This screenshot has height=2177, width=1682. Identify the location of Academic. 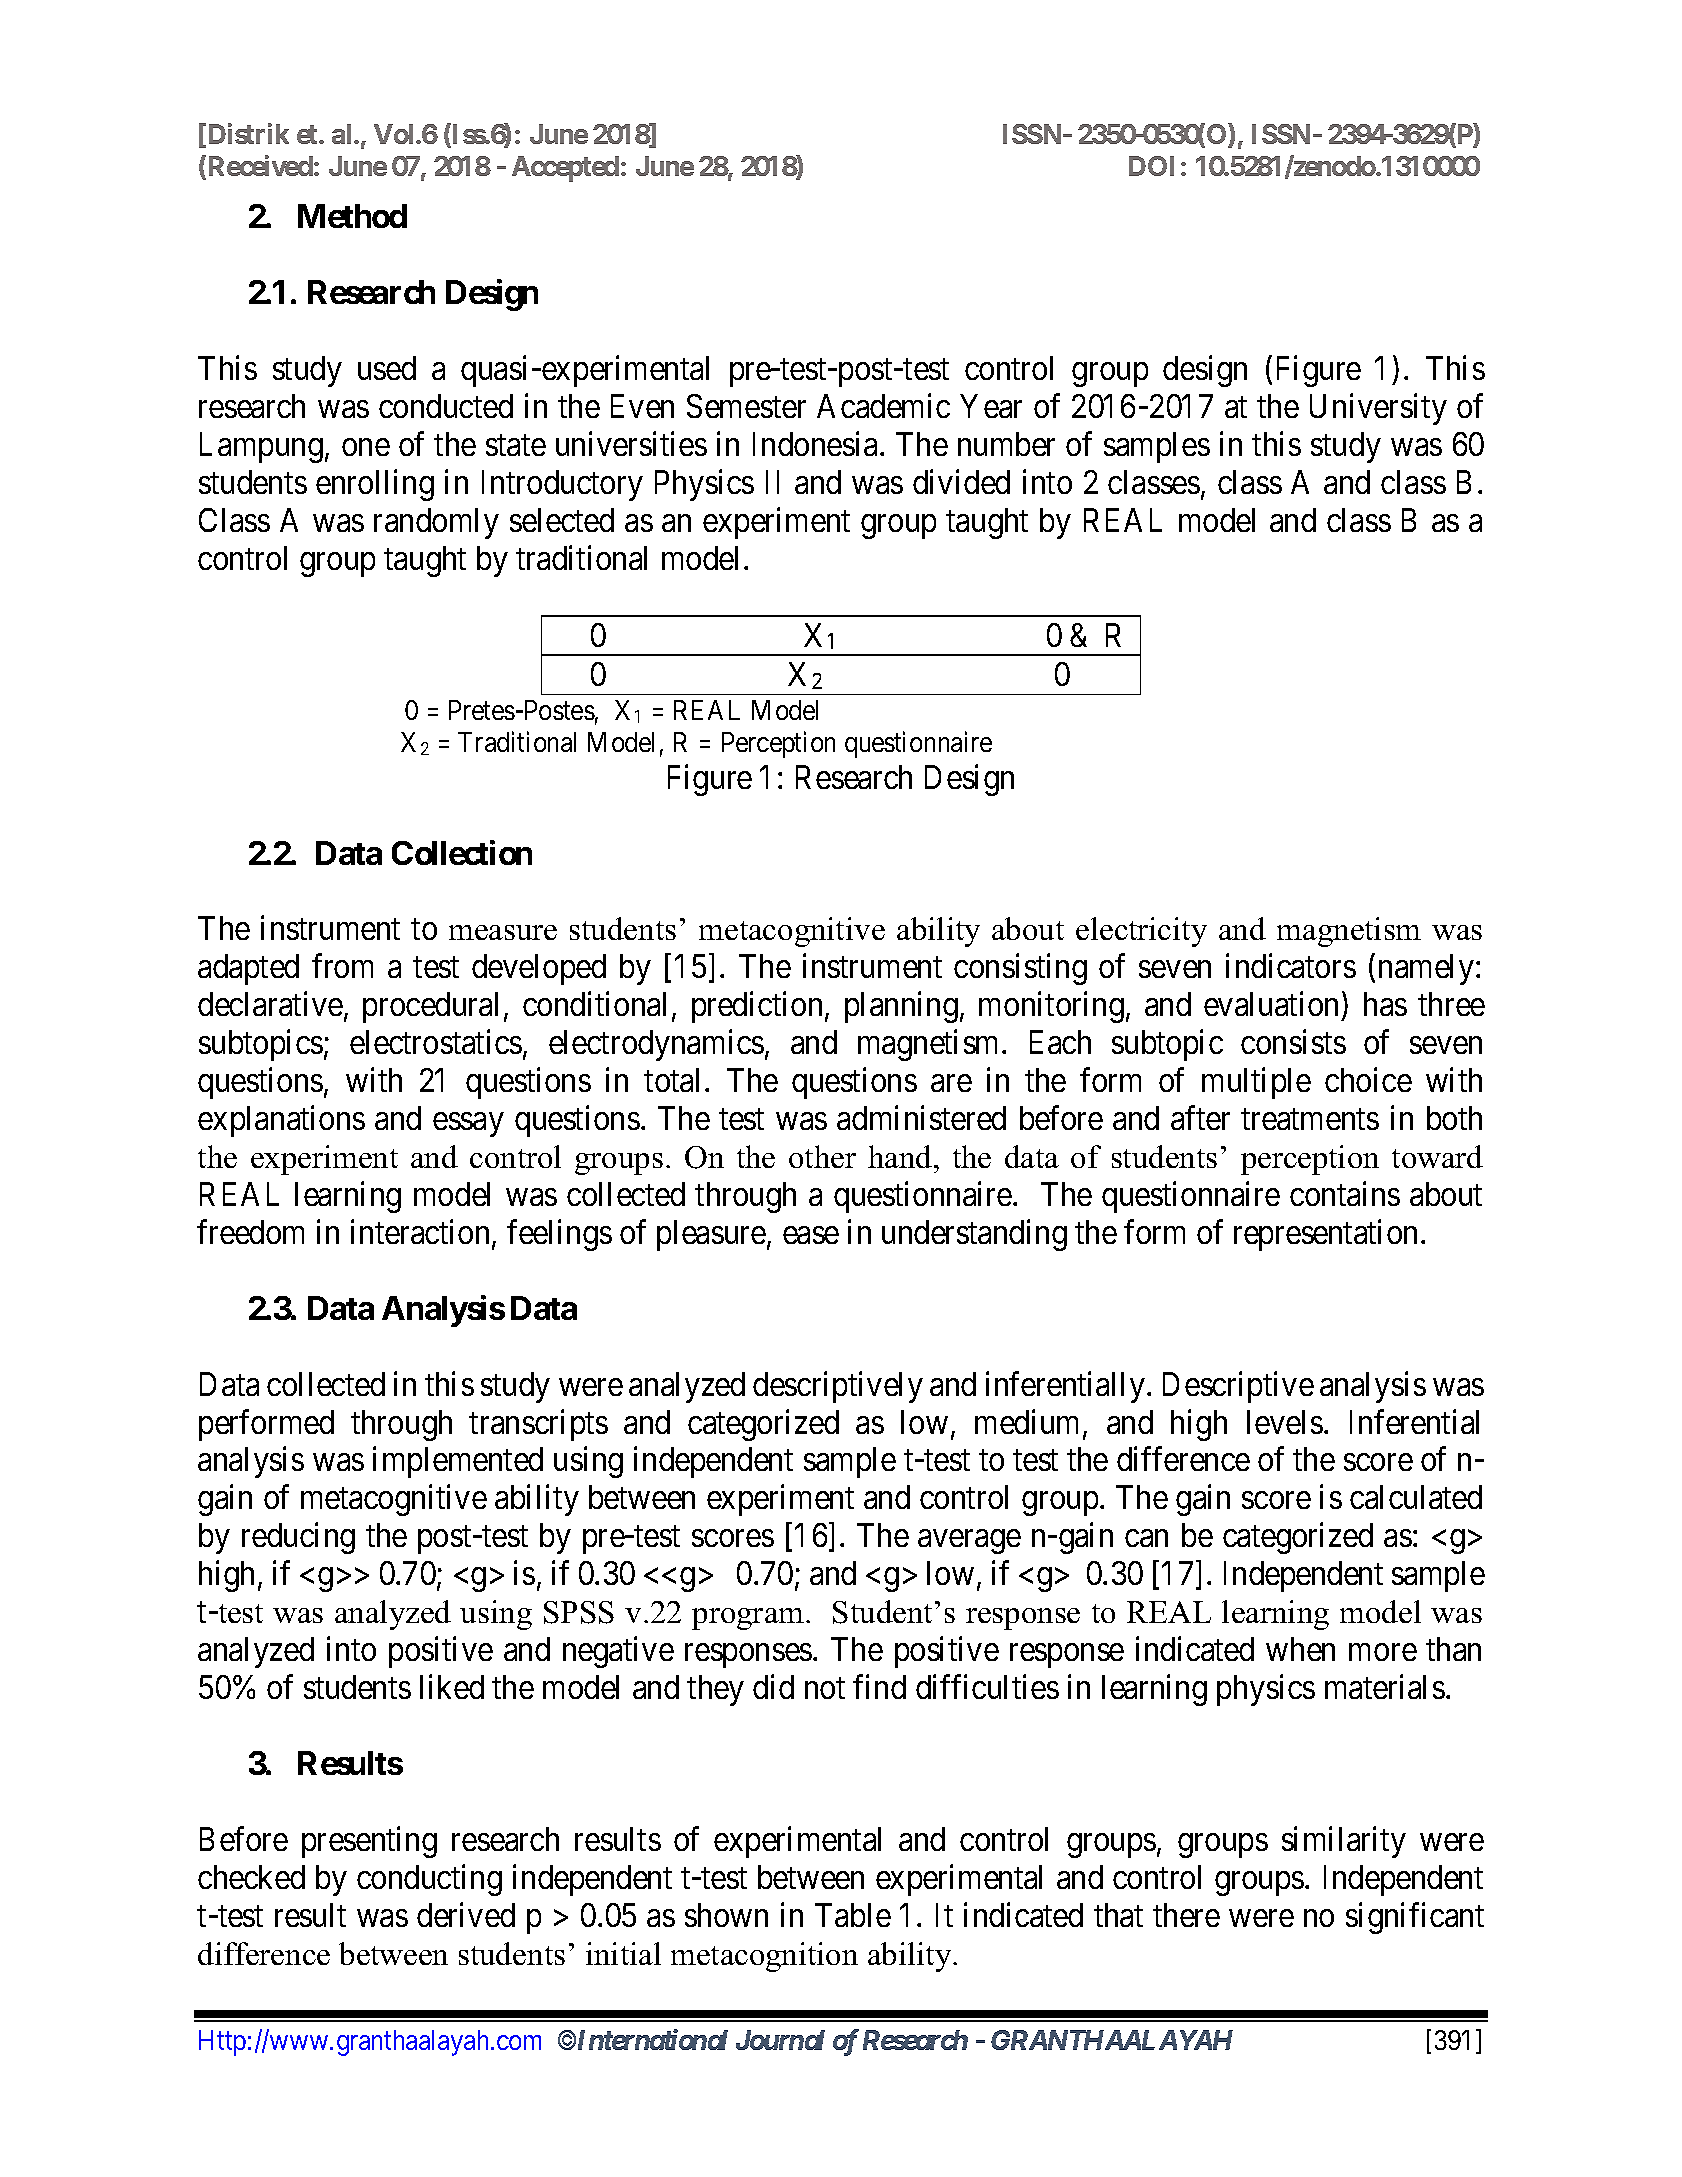
(883, 405).
